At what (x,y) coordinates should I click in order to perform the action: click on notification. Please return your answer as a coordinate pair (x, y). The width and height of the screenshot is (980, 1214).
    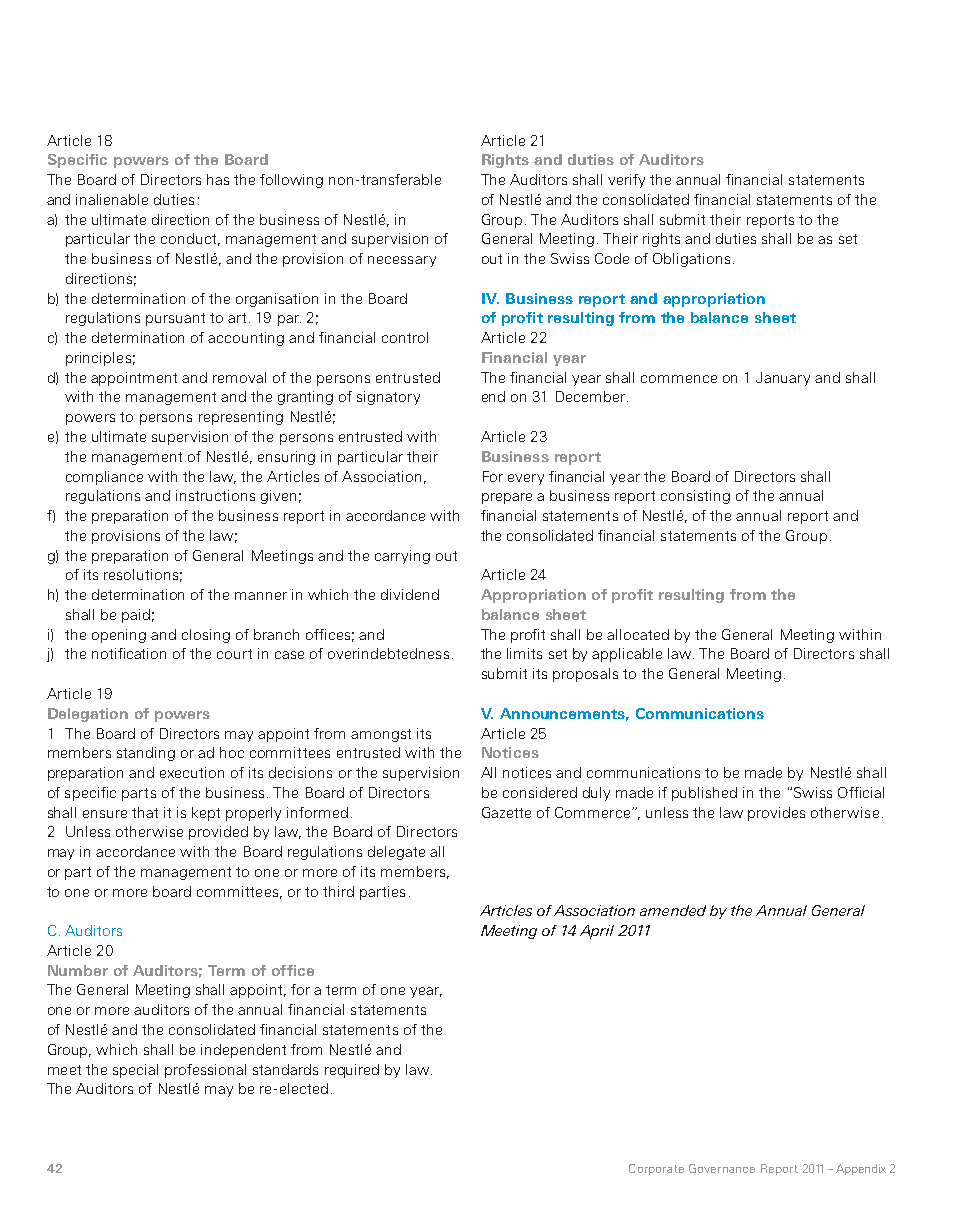
    Looking at the image, I should click on (129, 653).
